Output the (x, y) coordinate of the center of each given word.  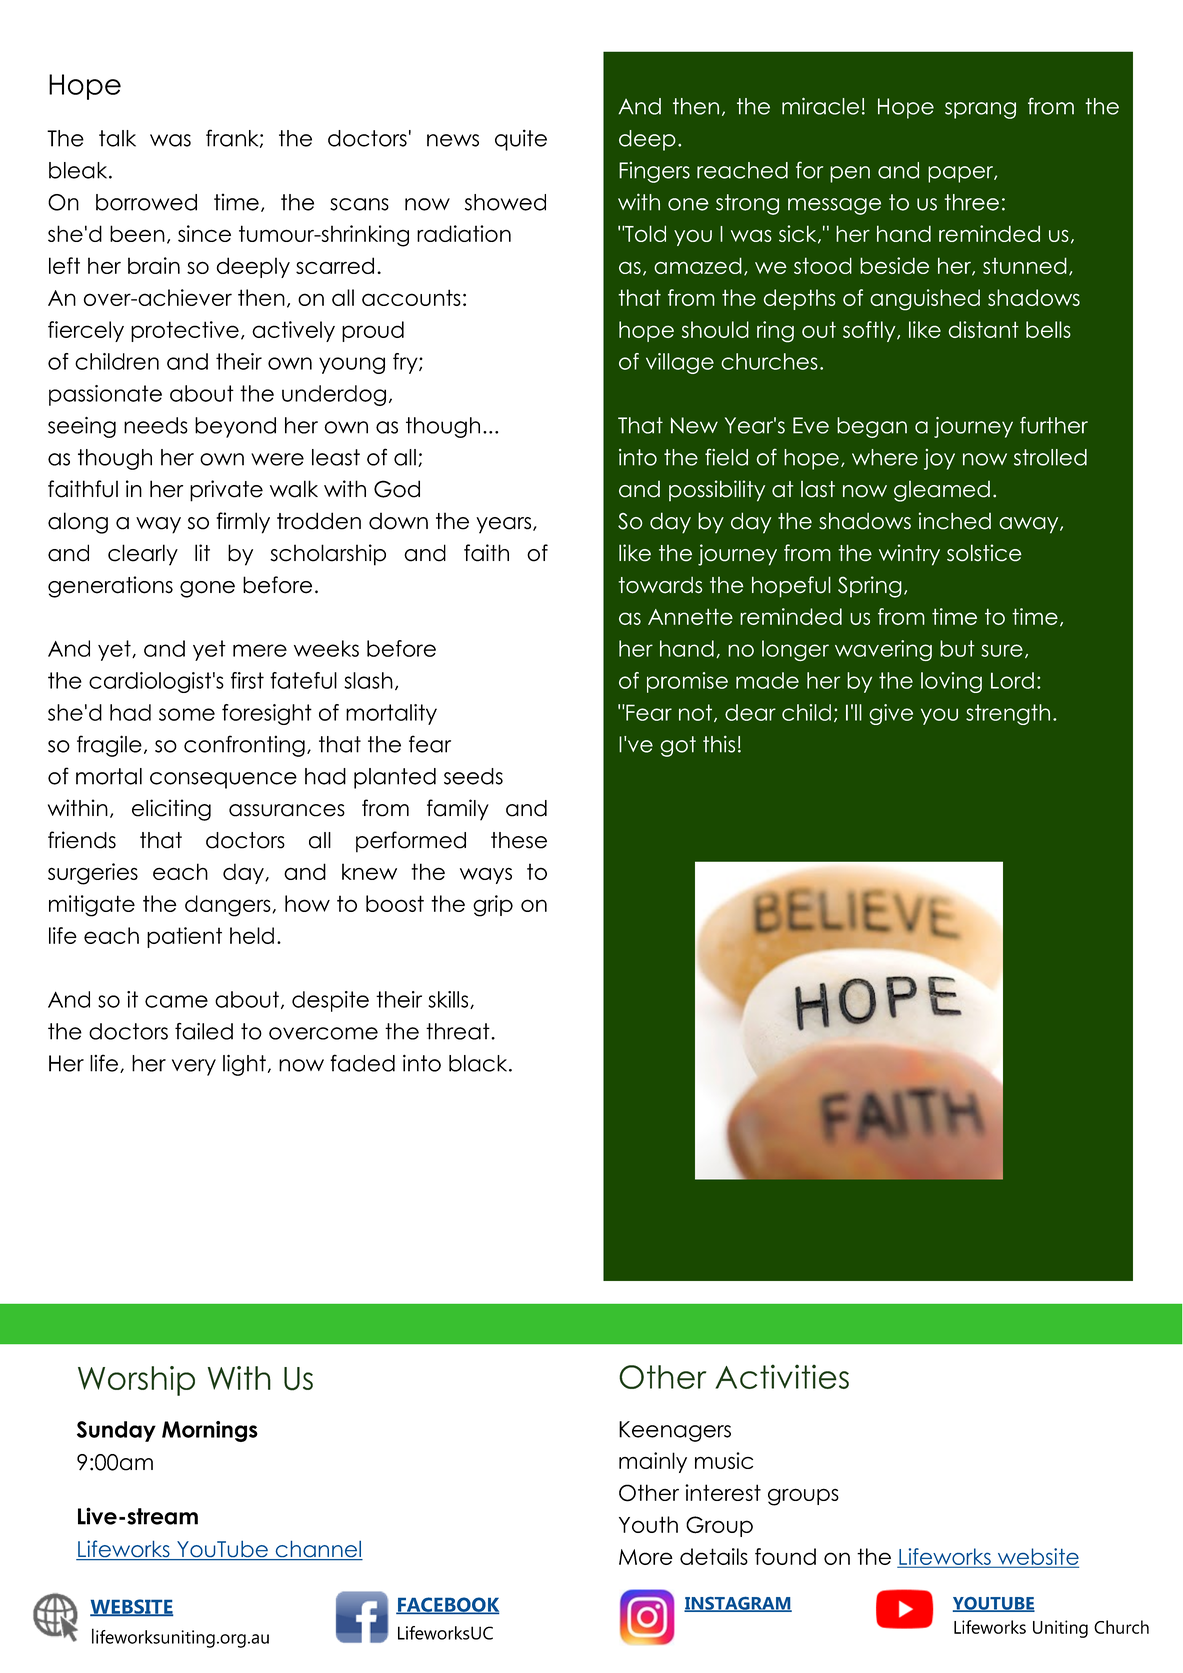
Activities (782, 1376)
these (519, 840)
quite (521, 140)
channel (318, 1550)
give (891, 714)
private (226, 491)
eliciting (171, 810)
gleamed (942, 491)
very (194, 1067)
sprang (980, 110)
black (479, 1063)
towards (660, 585)
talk (117, 138)
